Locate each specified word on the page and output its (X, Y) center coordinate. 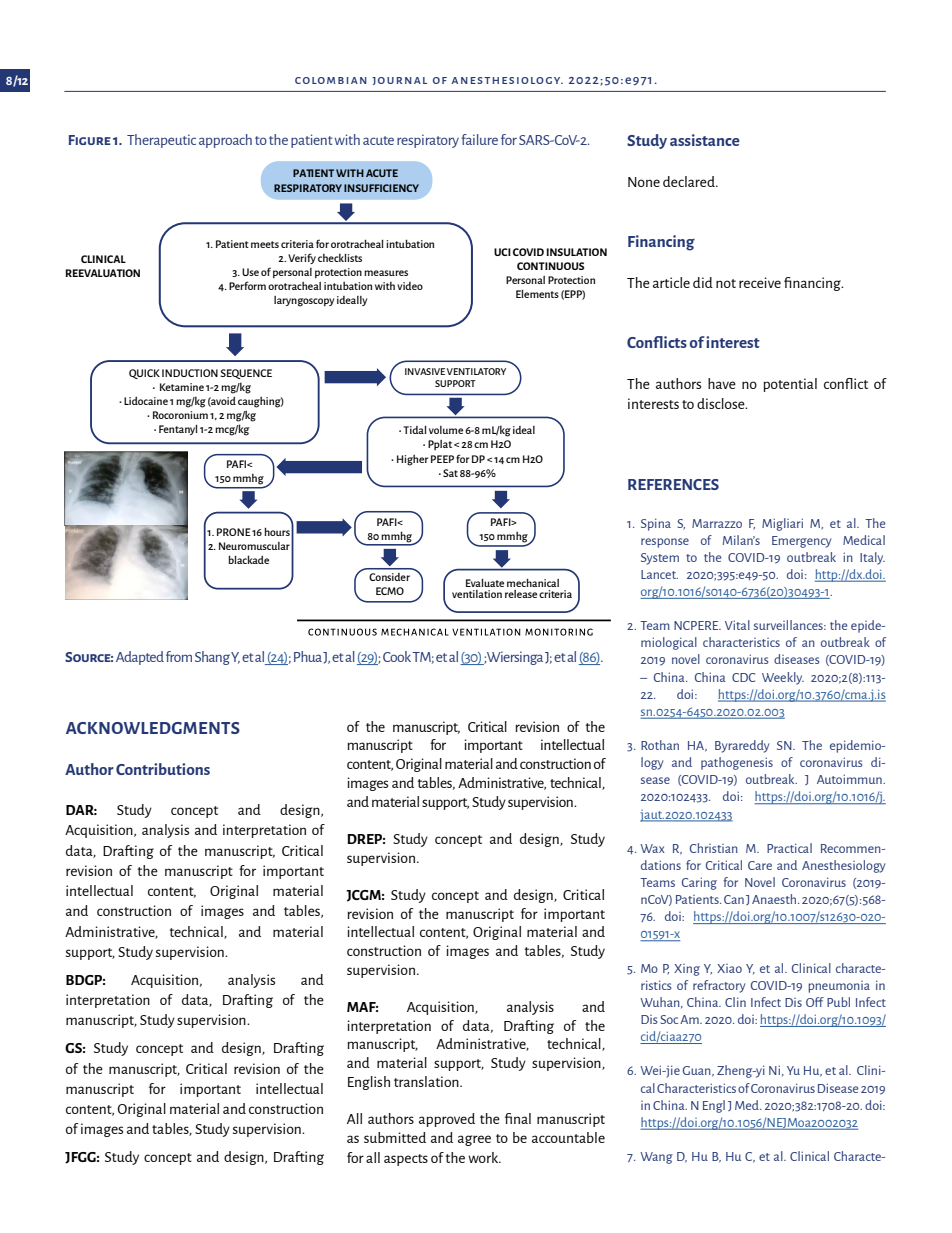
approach (225, 141)
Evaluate (485, 583)
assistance (705, 140)
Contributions (163, 769)
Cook (397, 656)
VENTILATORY (476, 371)
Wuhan (661, 1002)
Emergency (801, 542)
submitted (395, 1137)
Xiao (729, 968)
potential (790, 385)
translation (427, 1081)
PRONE (234, 532)
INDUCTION (190, 373)
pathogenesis (737, 763)
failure (479, 139)
